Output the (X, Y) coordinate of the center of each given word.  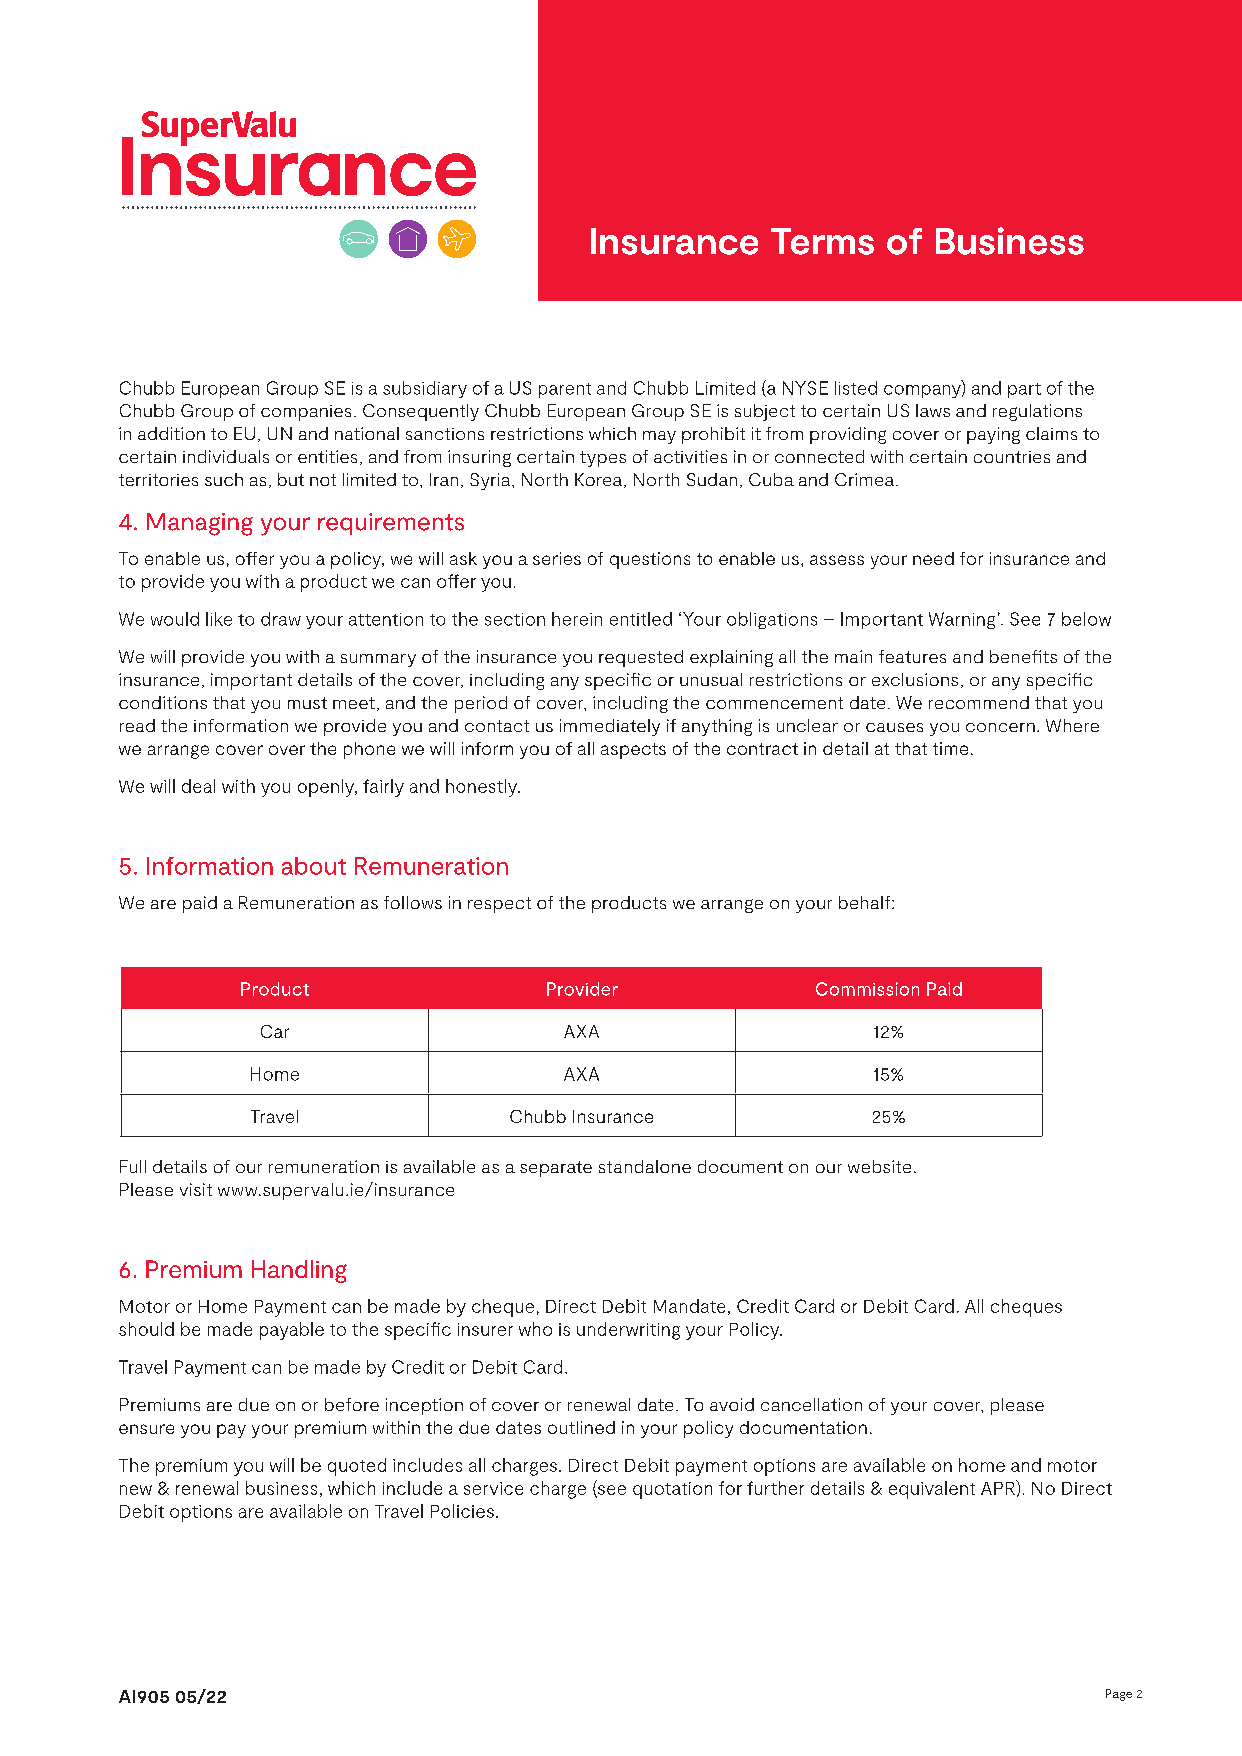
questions (650, 560)
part (1024, 390)
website (879, 1166)
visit (196, 1189)
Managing (200, 524)
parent (565, 390)
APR (999, 1487)
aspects (633, 751)
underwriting (628, 1331)
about (314, 866)
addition (171, 433)
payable (292, 1331)
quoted (357, 1467)
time (950, 748)
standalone (645, 1166)
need (933, 558)
